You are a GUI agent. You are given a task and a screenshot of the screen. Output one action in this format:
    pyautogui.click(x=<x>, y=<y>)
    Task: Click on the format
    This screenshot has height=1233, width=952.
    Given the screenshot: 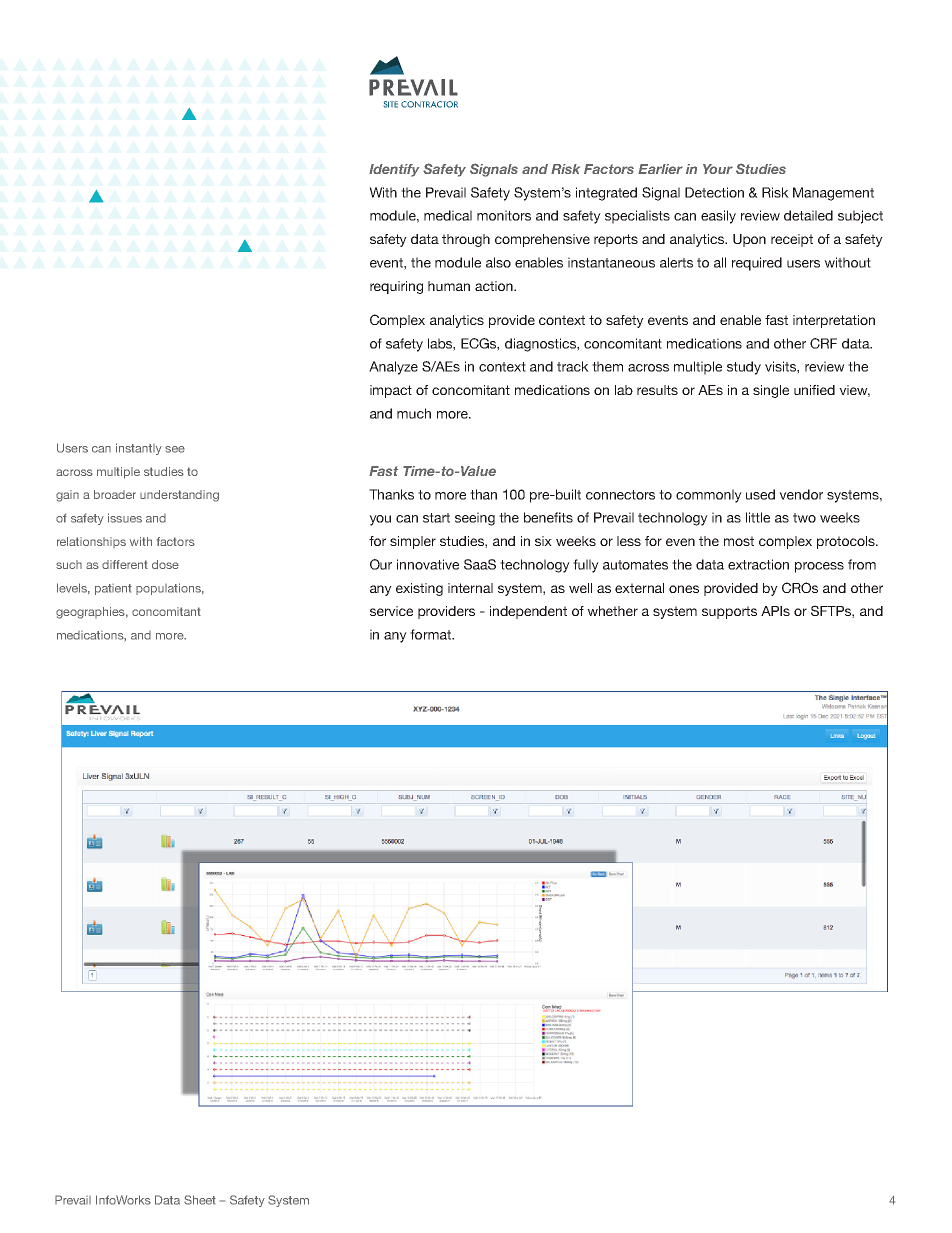 What is the action you would take?
    pyautogui.click(x=431, y=634)
